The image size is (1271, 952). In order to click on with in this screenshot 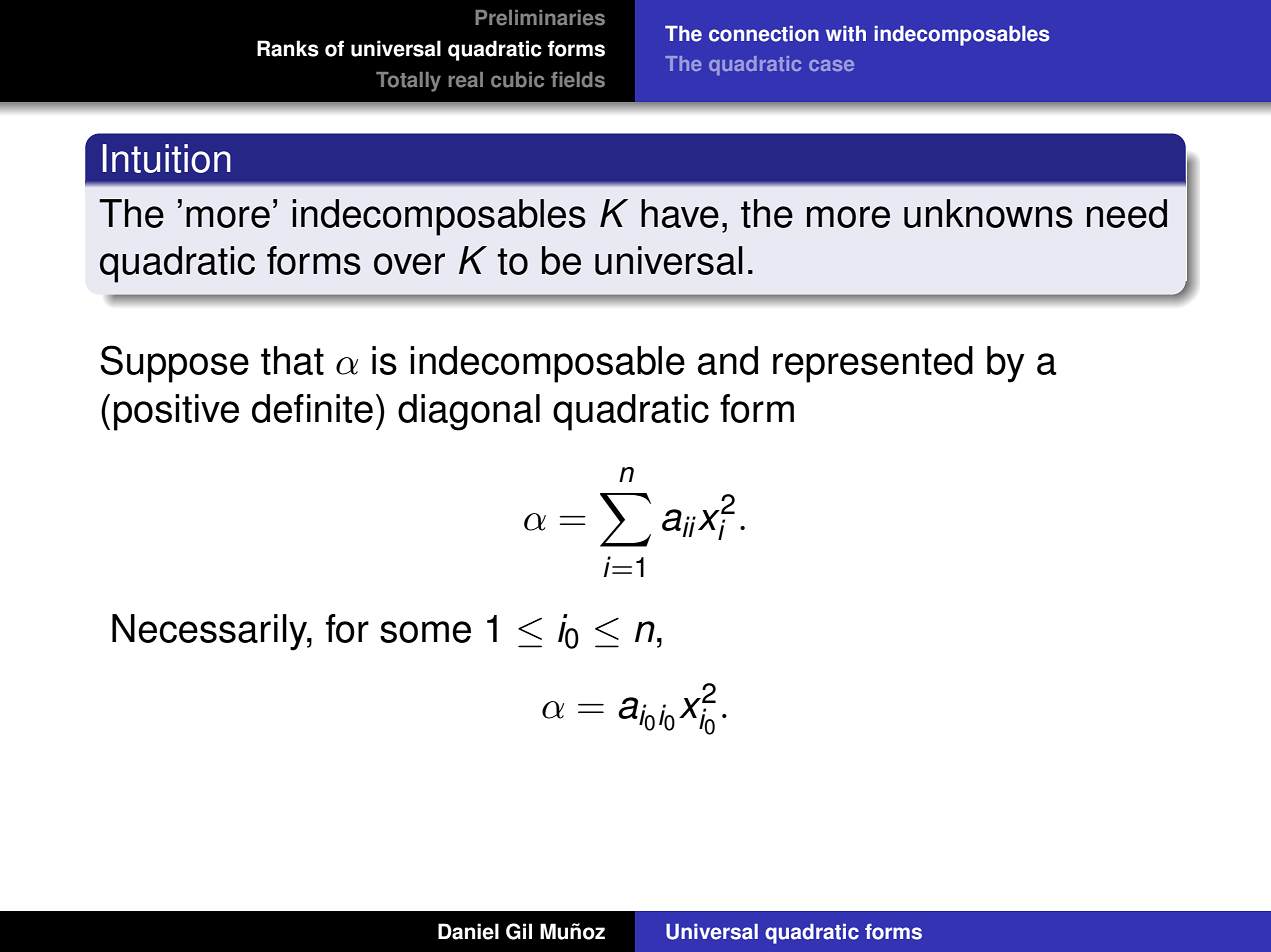, I will do `click(846, 34)`.
